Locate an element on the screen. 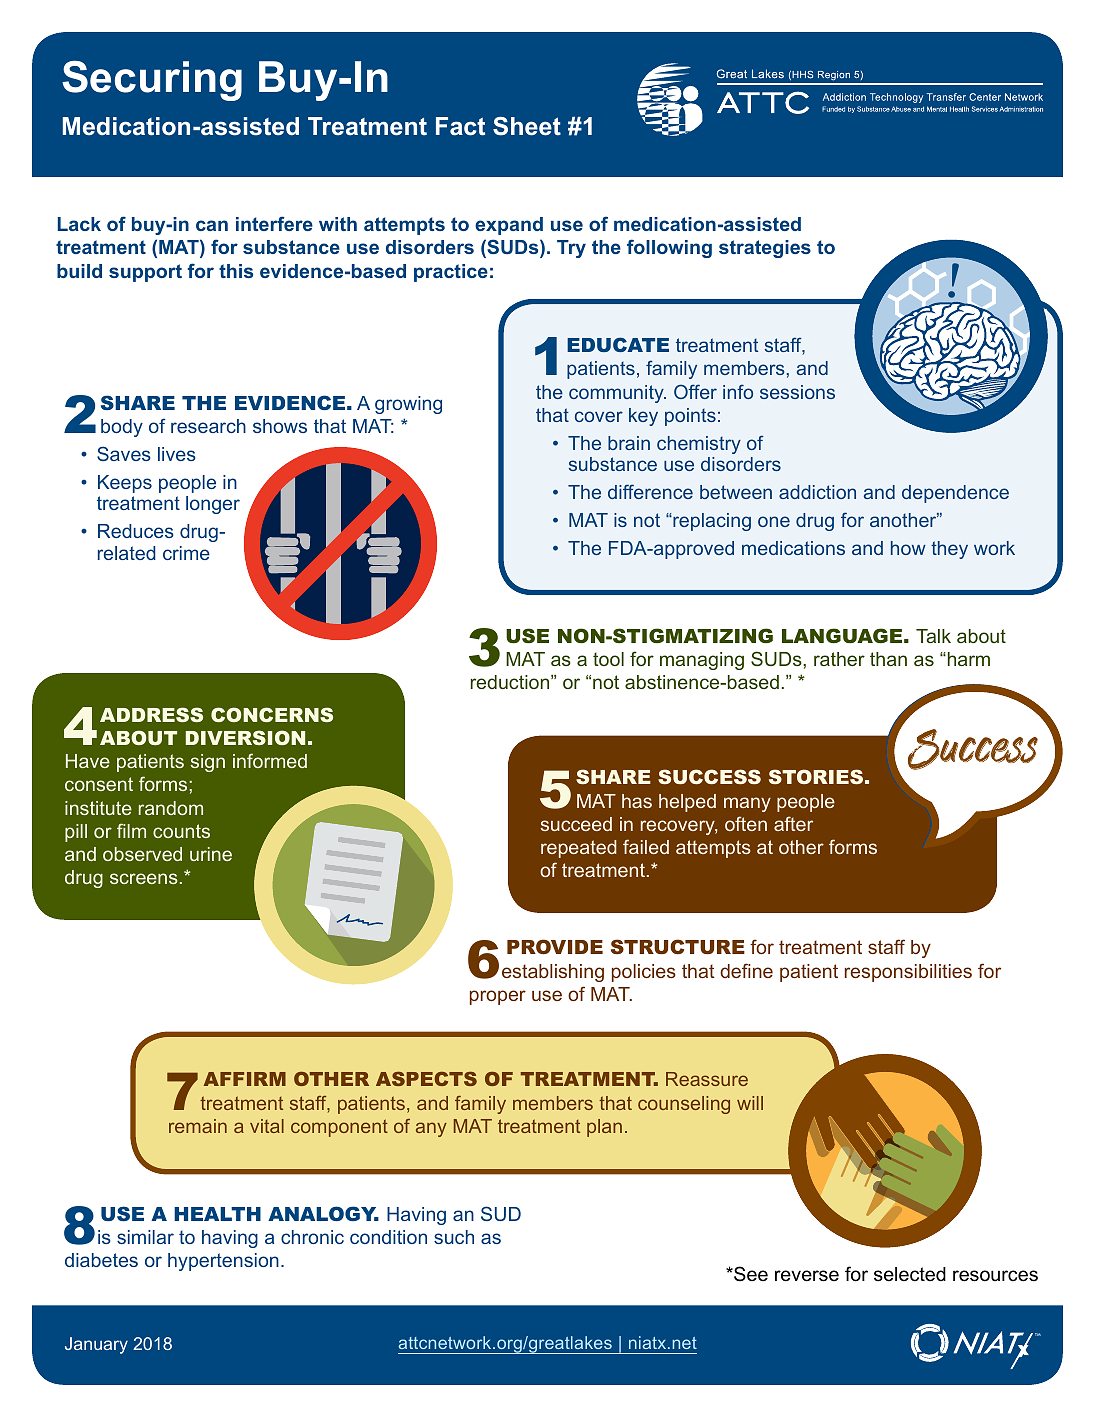 This screenshot has width=1095, height=1417. hypertension is located at coordinates (223, 1262).
